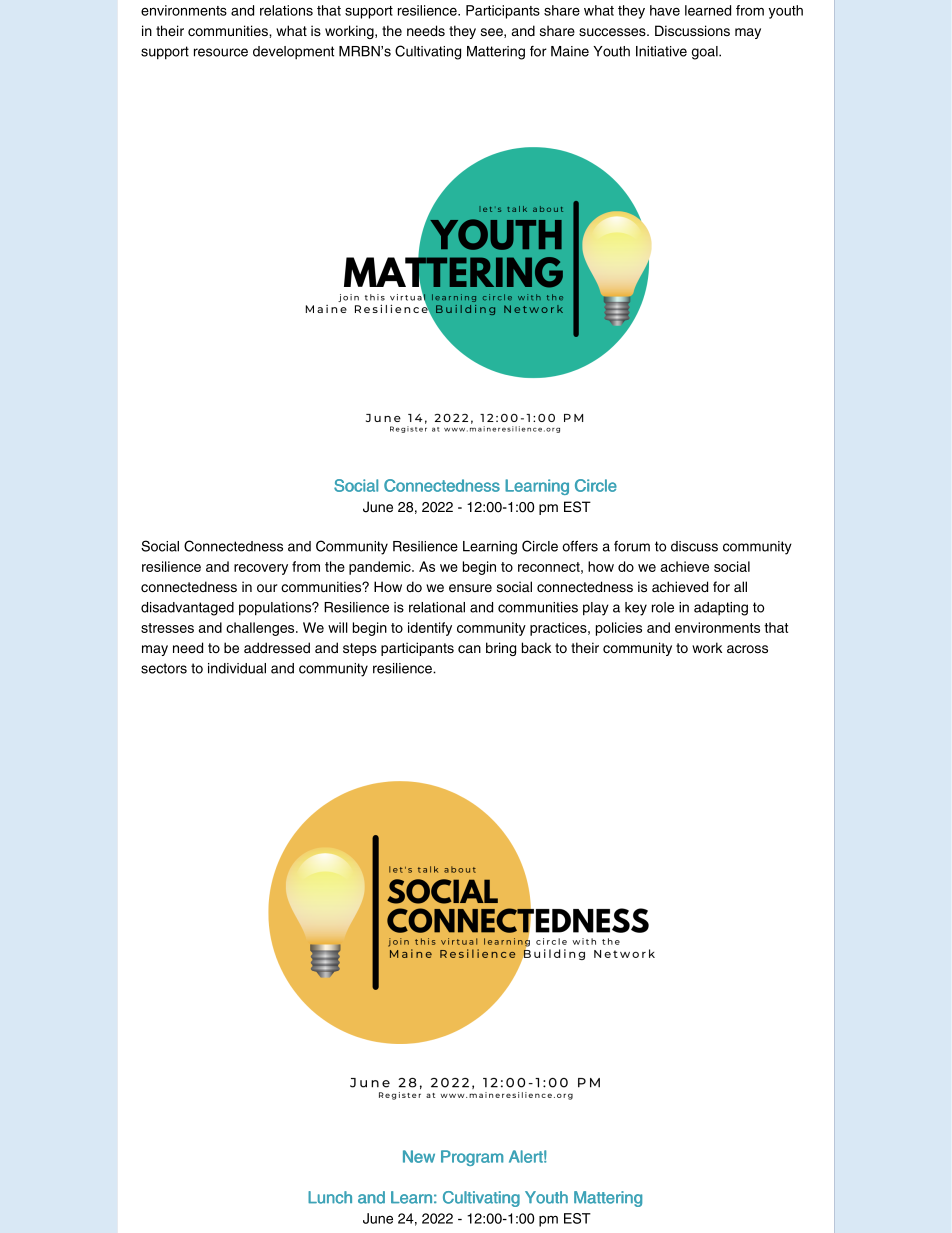 This page has height=1233, width=952. What do you see at coordinates (661, 51) in the page?
I see `Initiative` at bounding box center [661, 51].
